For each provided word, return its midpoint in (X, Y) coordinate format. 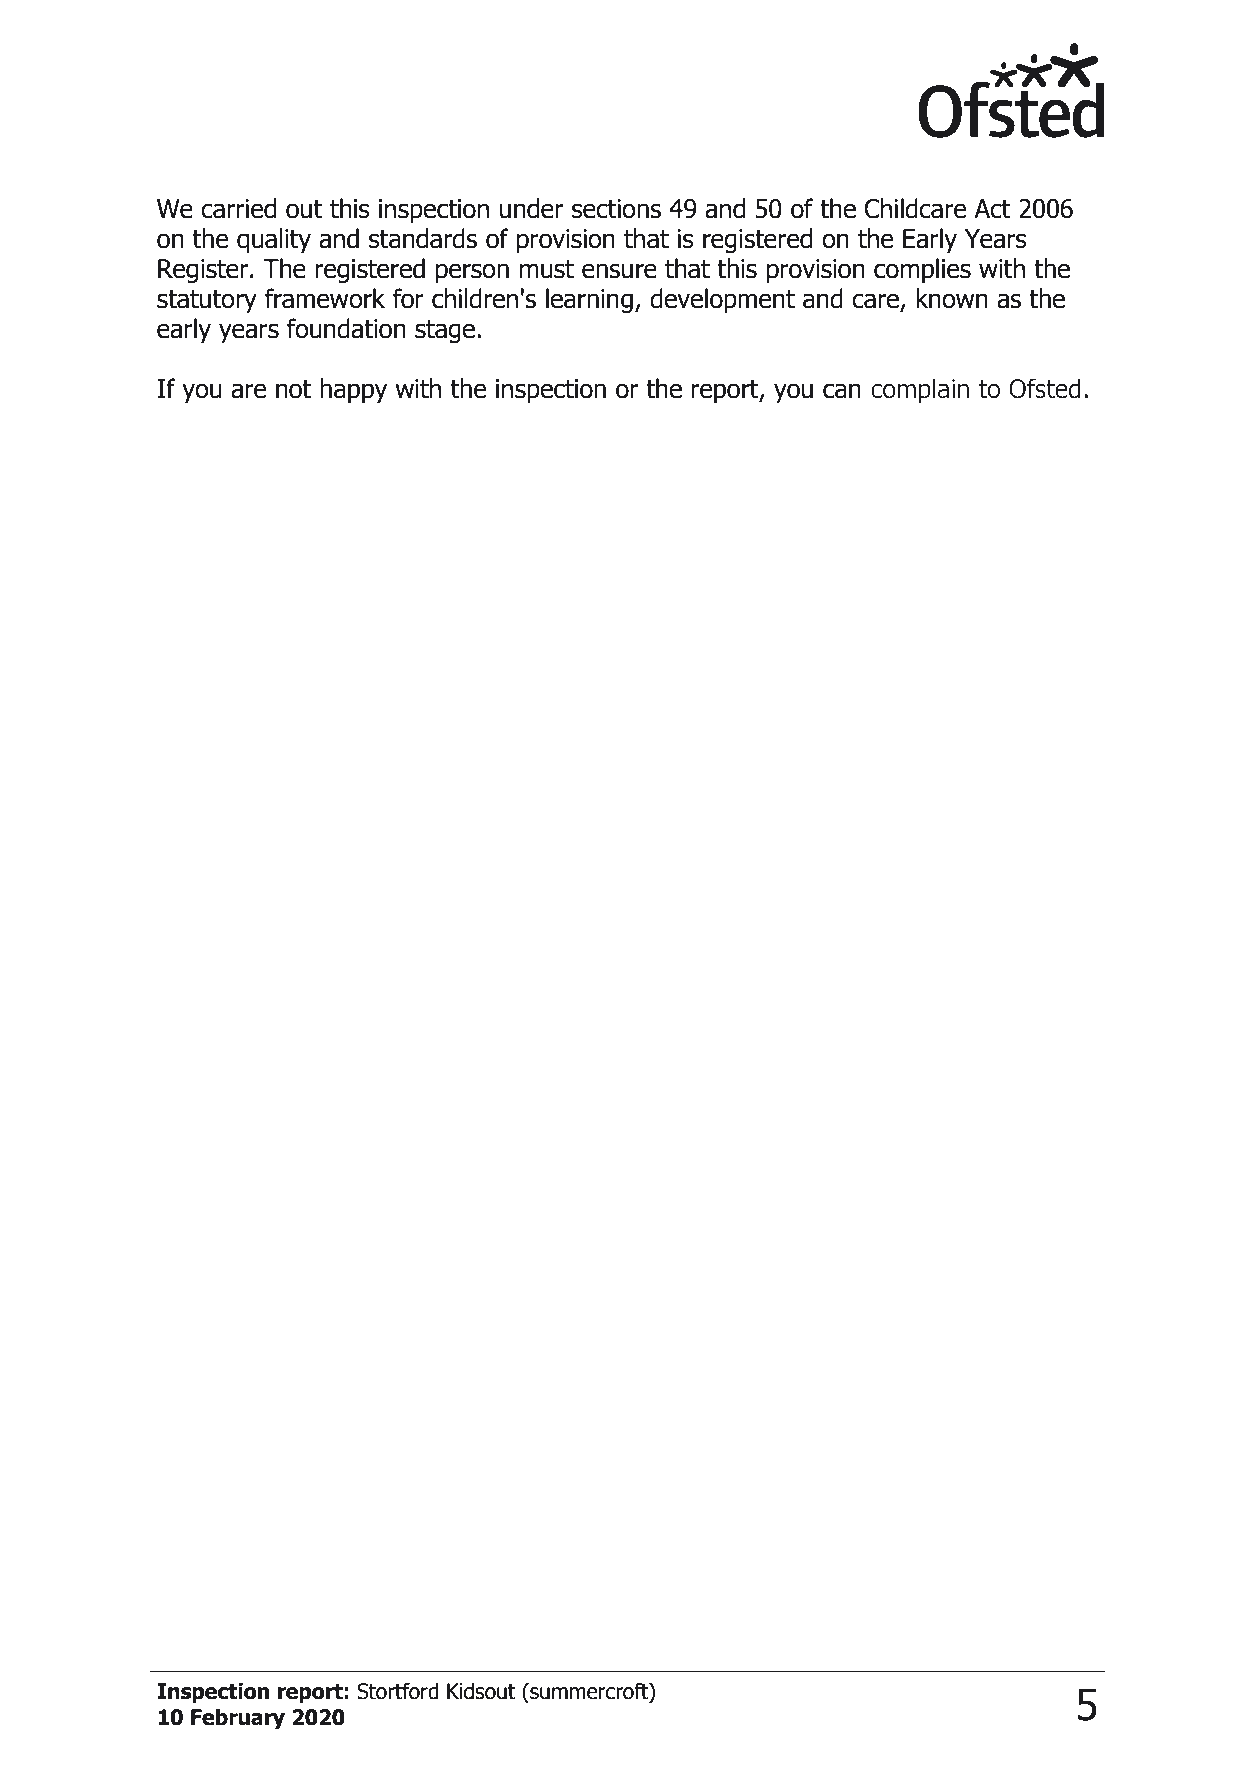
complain (920, 390)
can (842, 391)
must (547, 269)
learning (589, 300)
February (238, 1719)
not (293, 389)
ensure (619, 271)
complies (922, 271)
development (722, 301)
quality (274, 241)
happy (353, 391)
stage (445, 331)
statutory (207, 302)
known (952, 298)
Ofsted (1045, 388)
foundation (346, 328)
